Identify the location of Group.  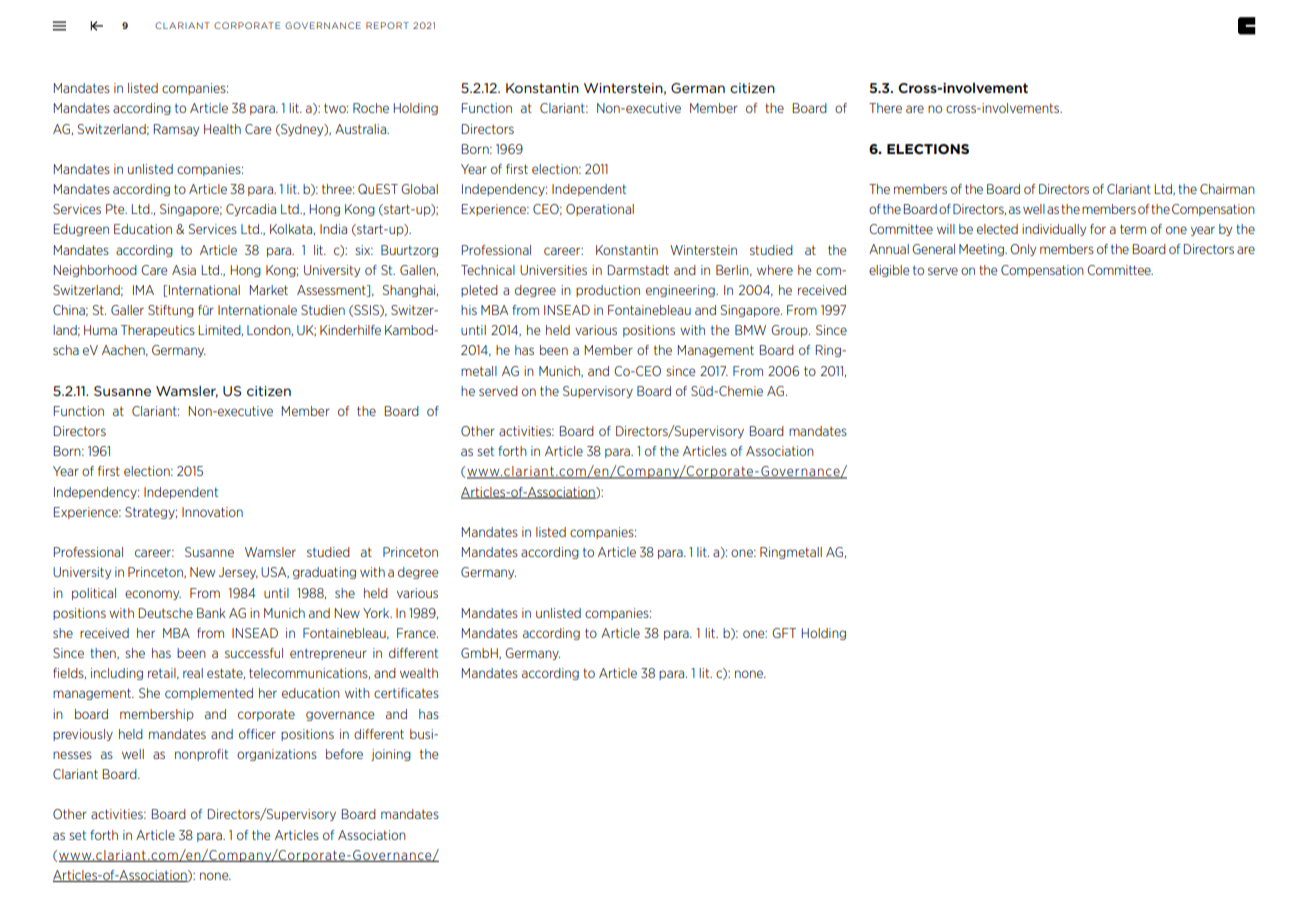
(790, 331).
